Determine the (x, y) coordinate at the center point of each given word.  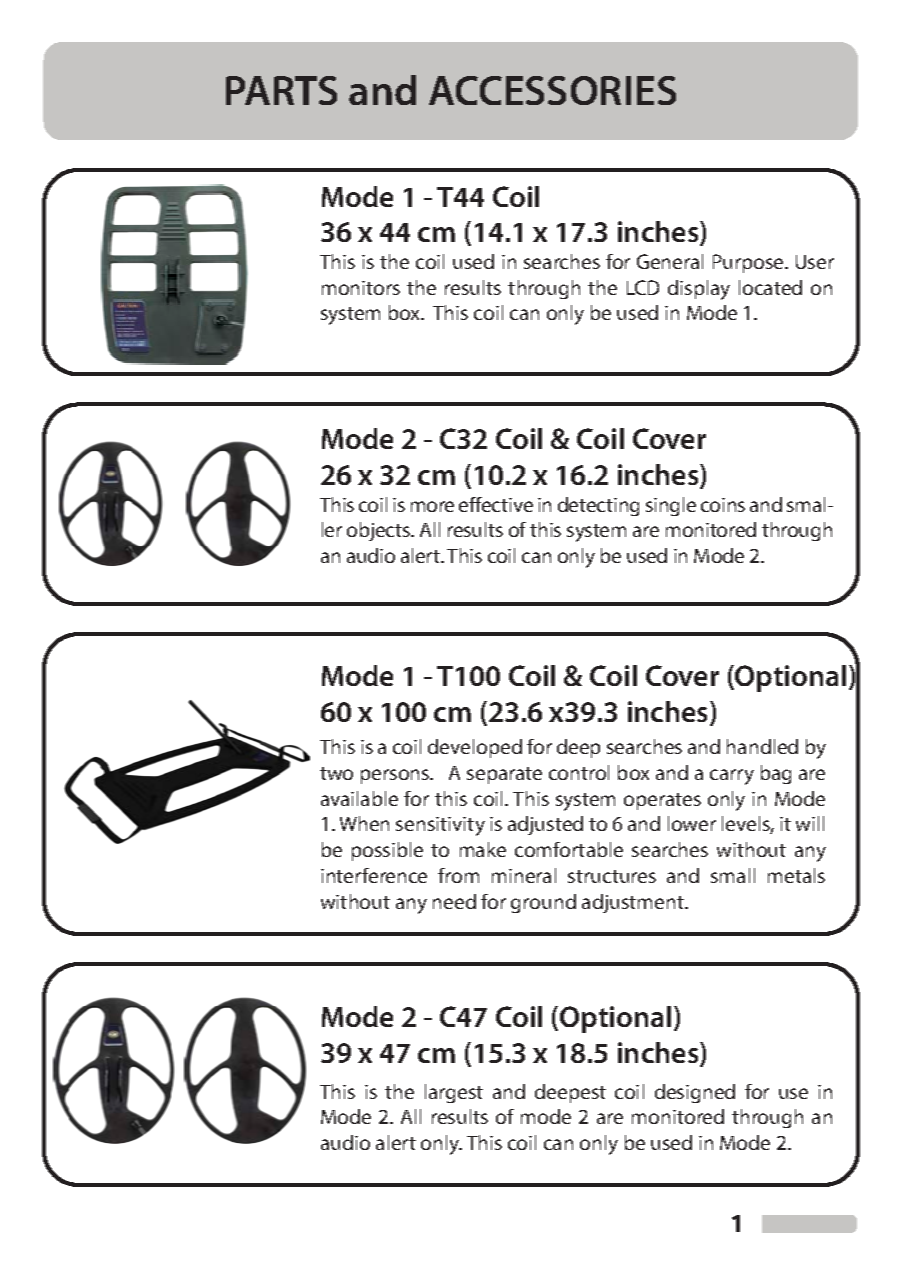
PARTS (281, 90)
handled (762, 746)
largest (454, 1093)
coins (723, 505)
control (579, 772)
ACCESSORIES (552, 90)
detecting (598, 506)
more (432, 506)
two (336, 773)
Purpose (749, 263)
